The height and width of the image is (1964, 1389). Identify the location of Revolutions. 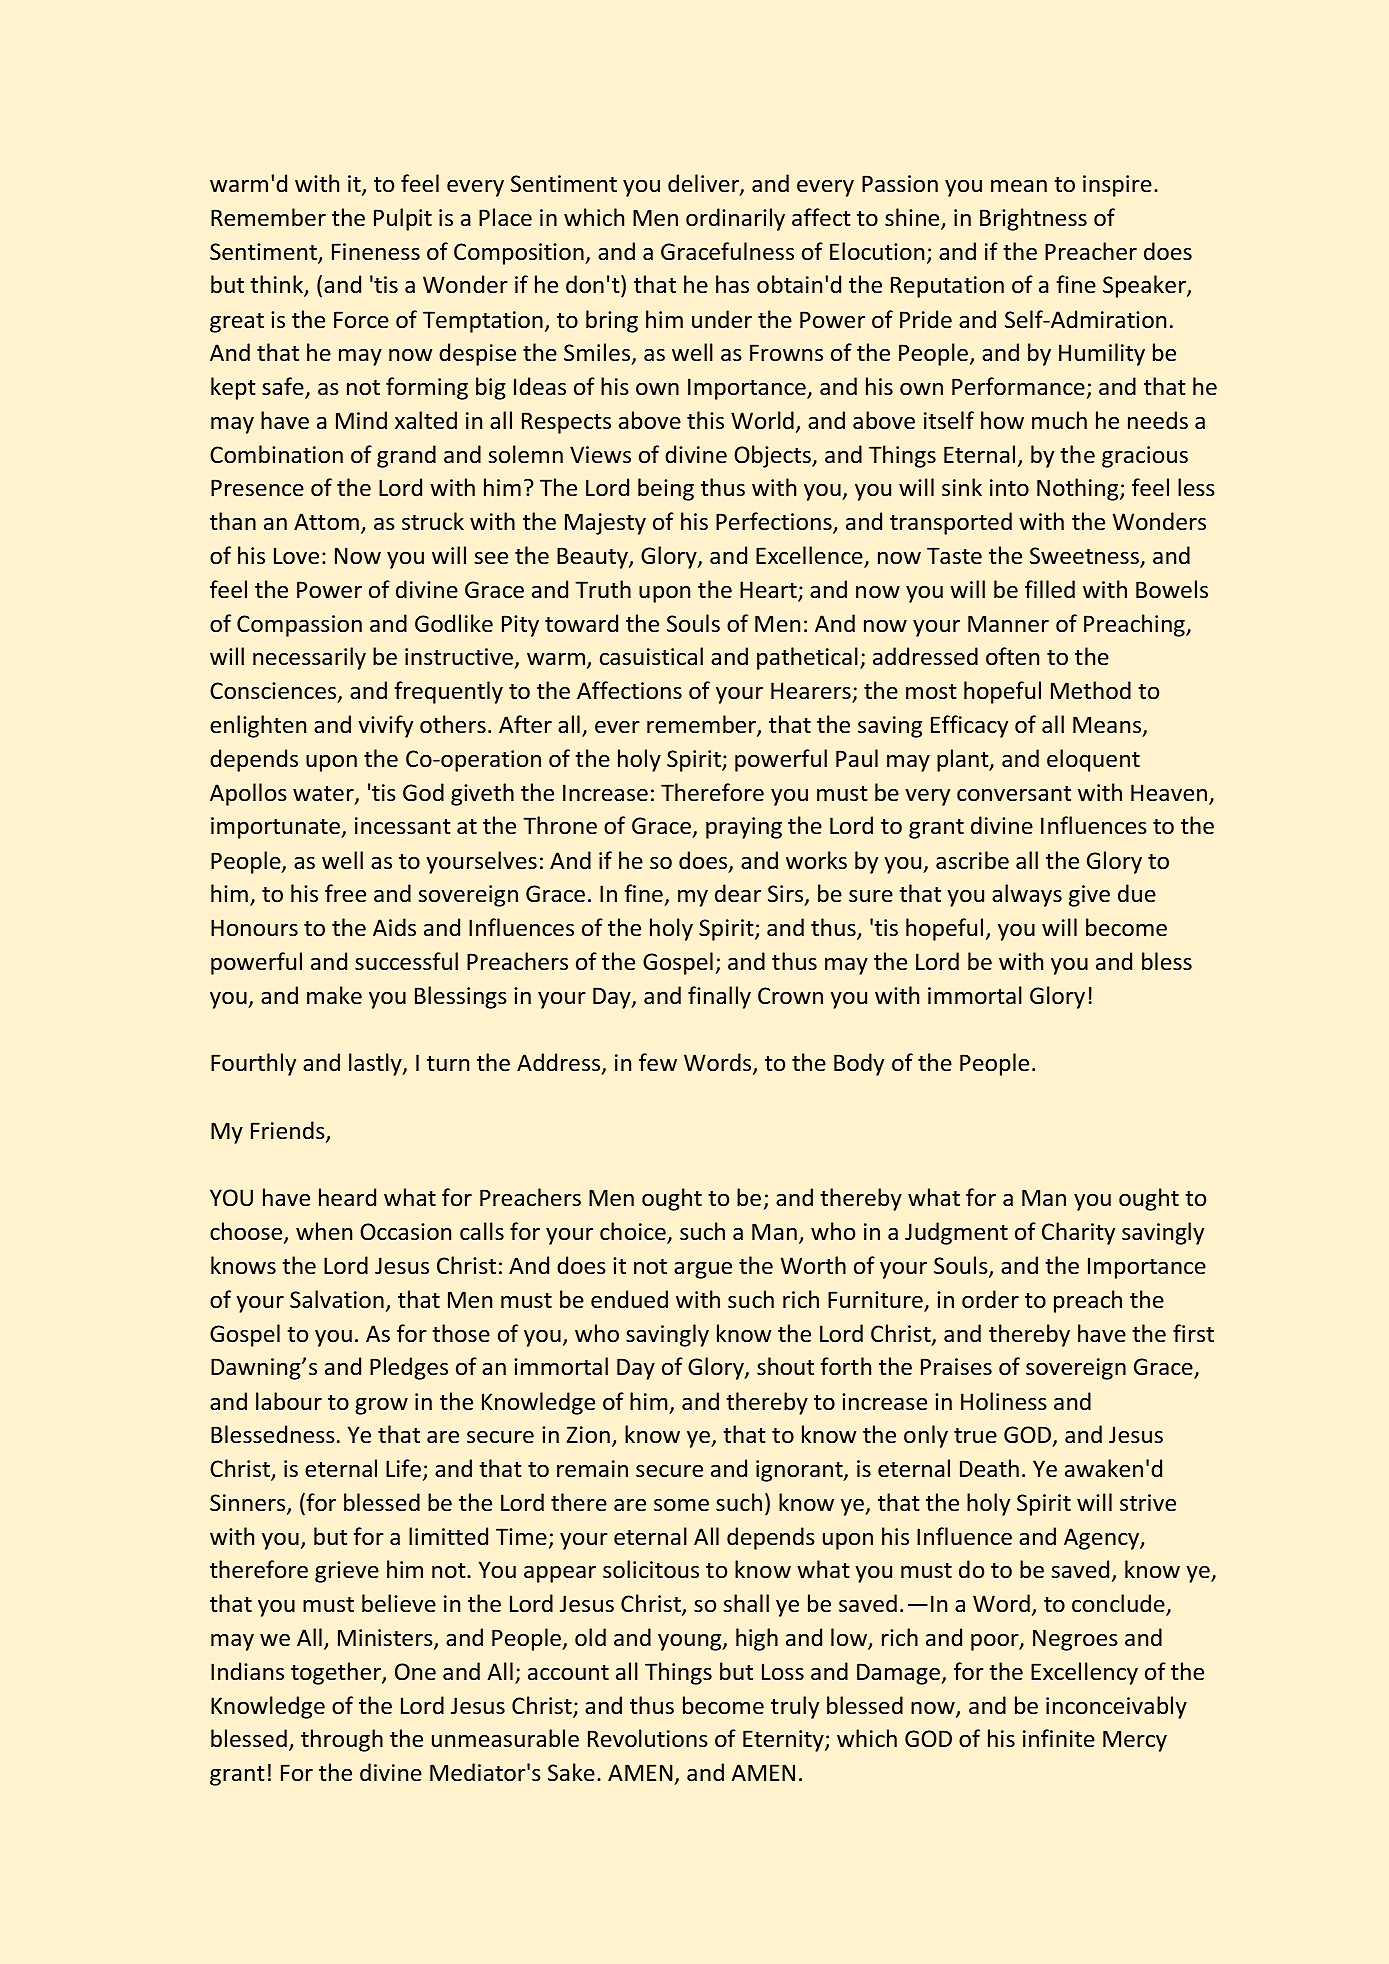
(648, 1738).
